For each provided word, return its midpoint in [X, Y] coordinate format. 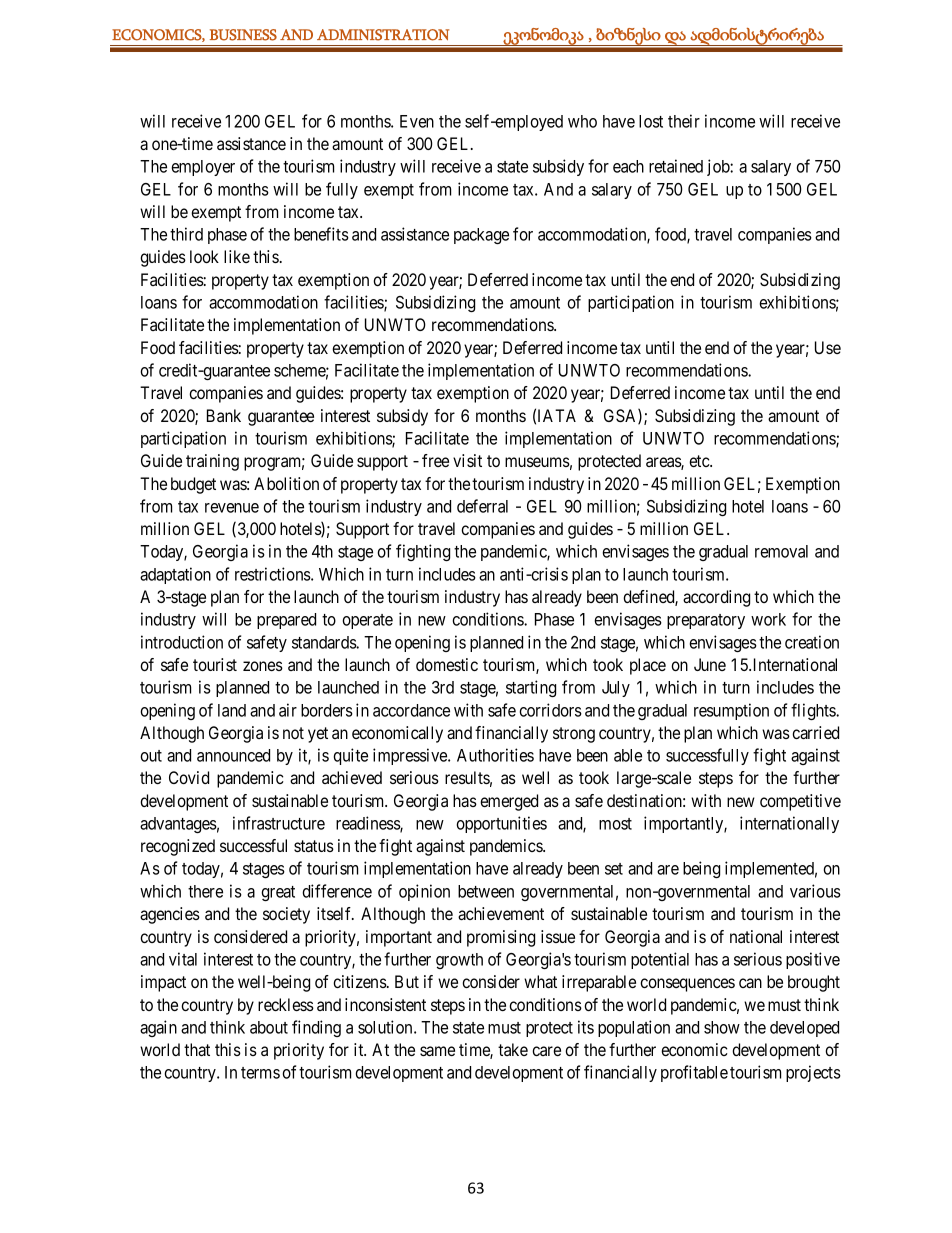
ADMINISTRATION [383, 35]
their [684, 121]
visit [467, 460]
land [232, 710]
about [269, 1027]
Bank [224, 415]
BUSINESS [243, 35]
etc [700, 461]
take [513, 1049]
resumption [731, 711]
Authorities [495, 755]
